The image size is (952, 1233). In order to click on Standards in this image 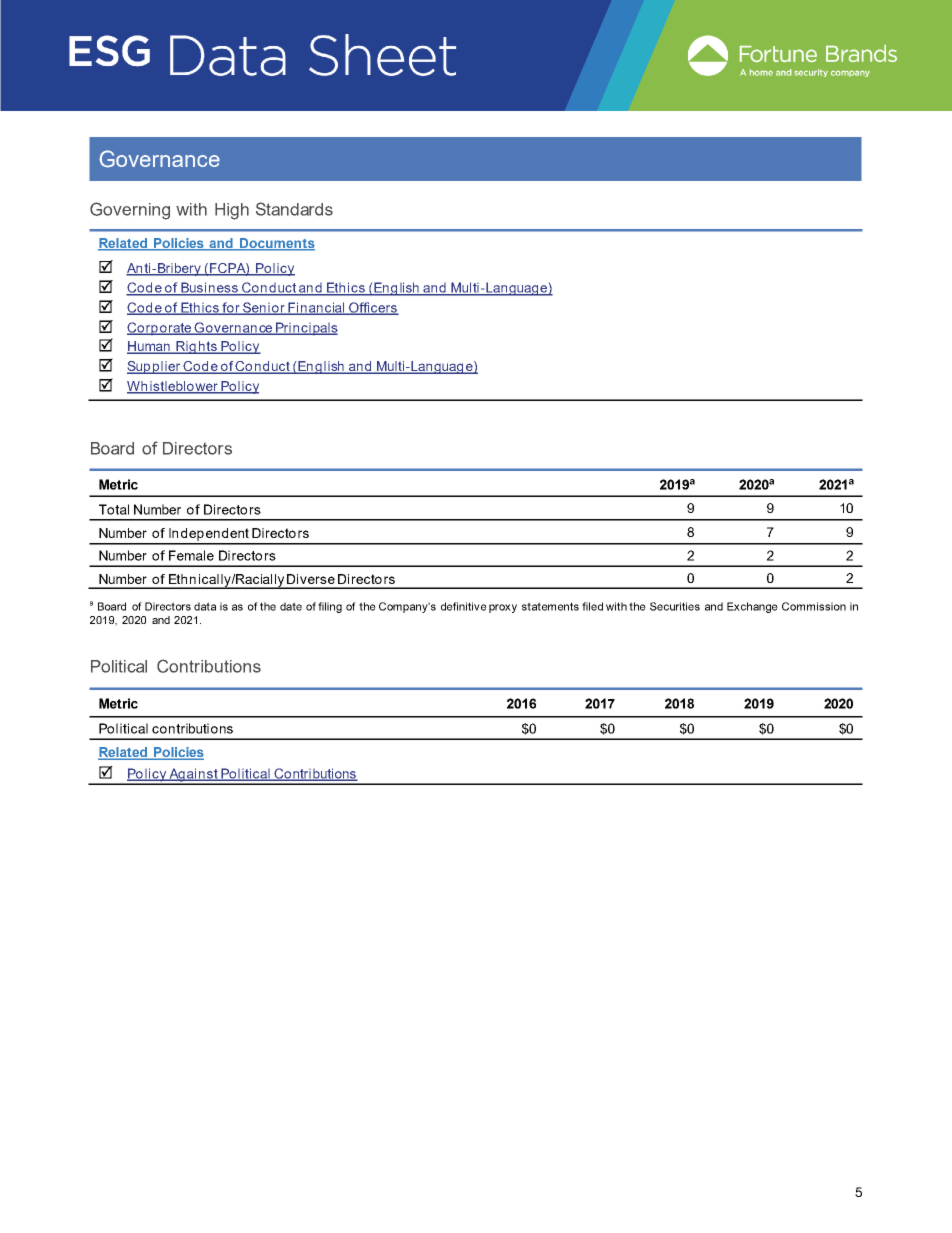, I will do `click(294, 209)`.
